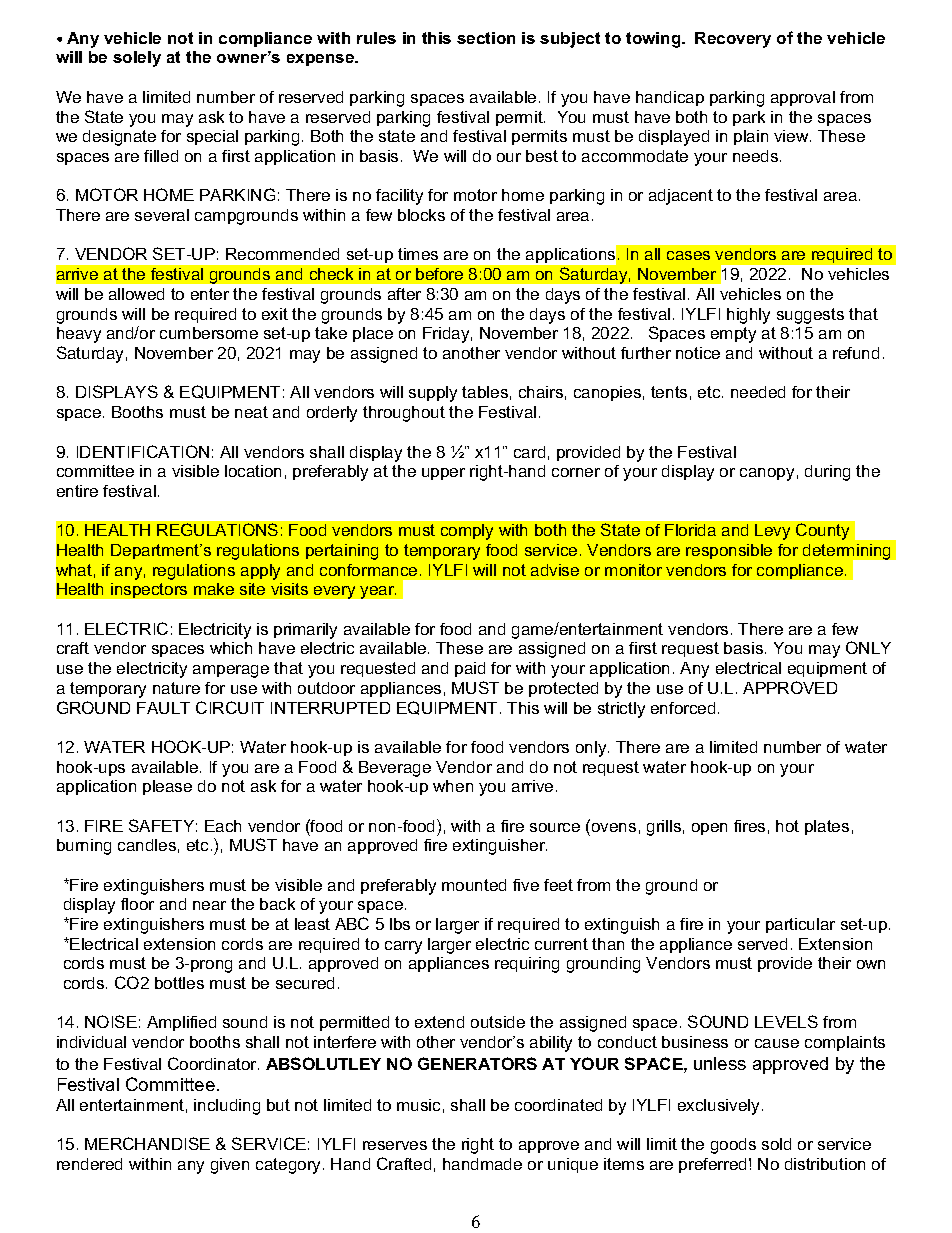  Describe the element at coordinates (143, 451) in the screenshot. I see `IDENTIFICATION` at that location.
